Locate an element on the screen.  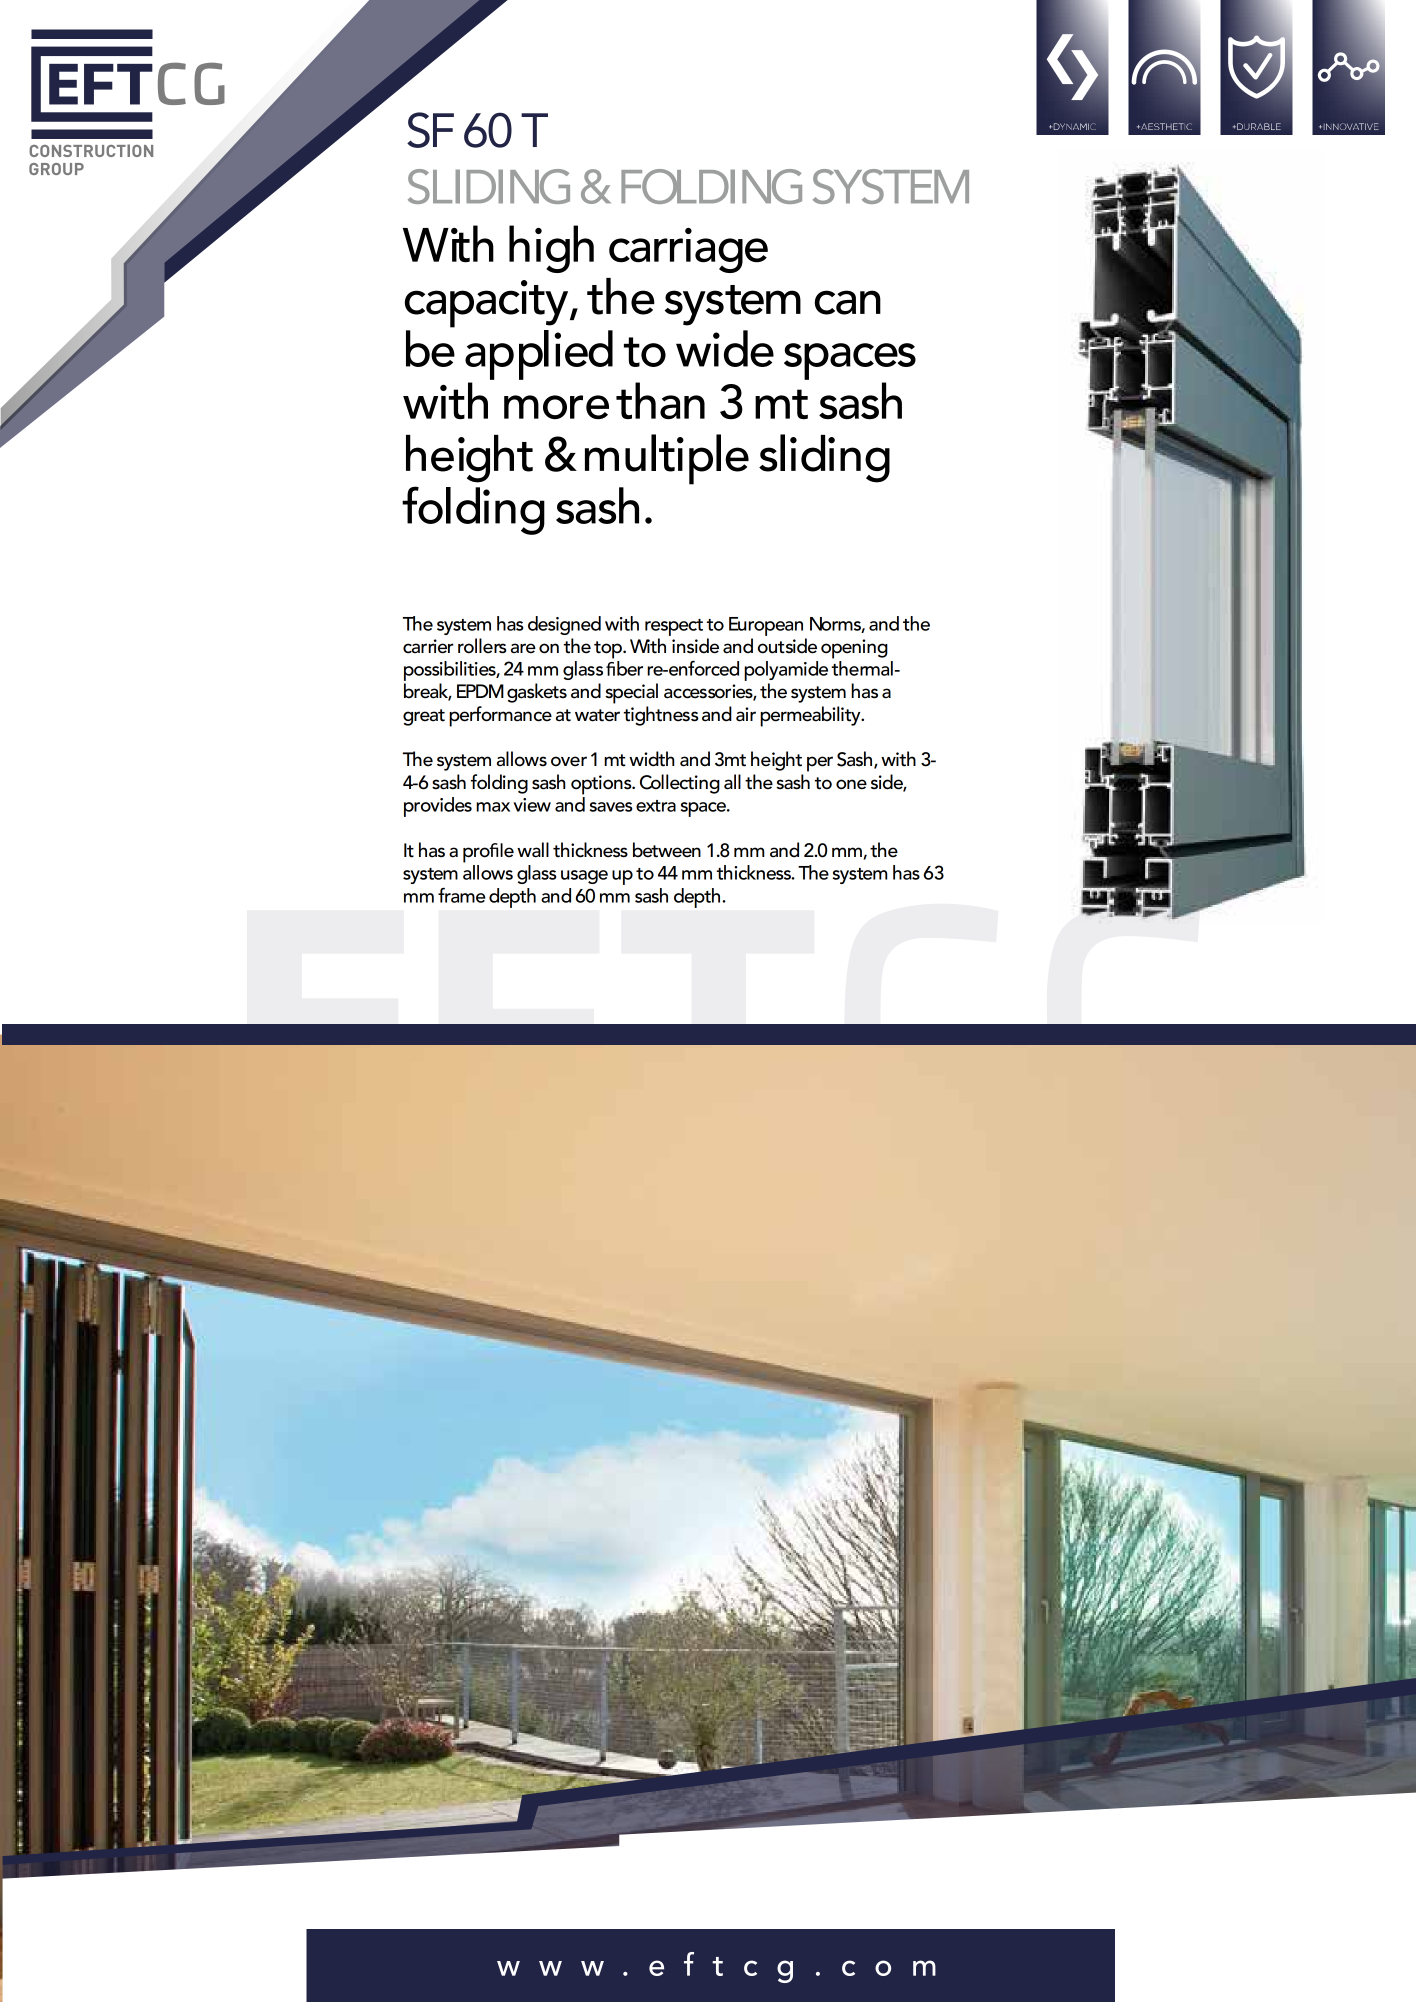
high is located at coordinates (551, 249).
